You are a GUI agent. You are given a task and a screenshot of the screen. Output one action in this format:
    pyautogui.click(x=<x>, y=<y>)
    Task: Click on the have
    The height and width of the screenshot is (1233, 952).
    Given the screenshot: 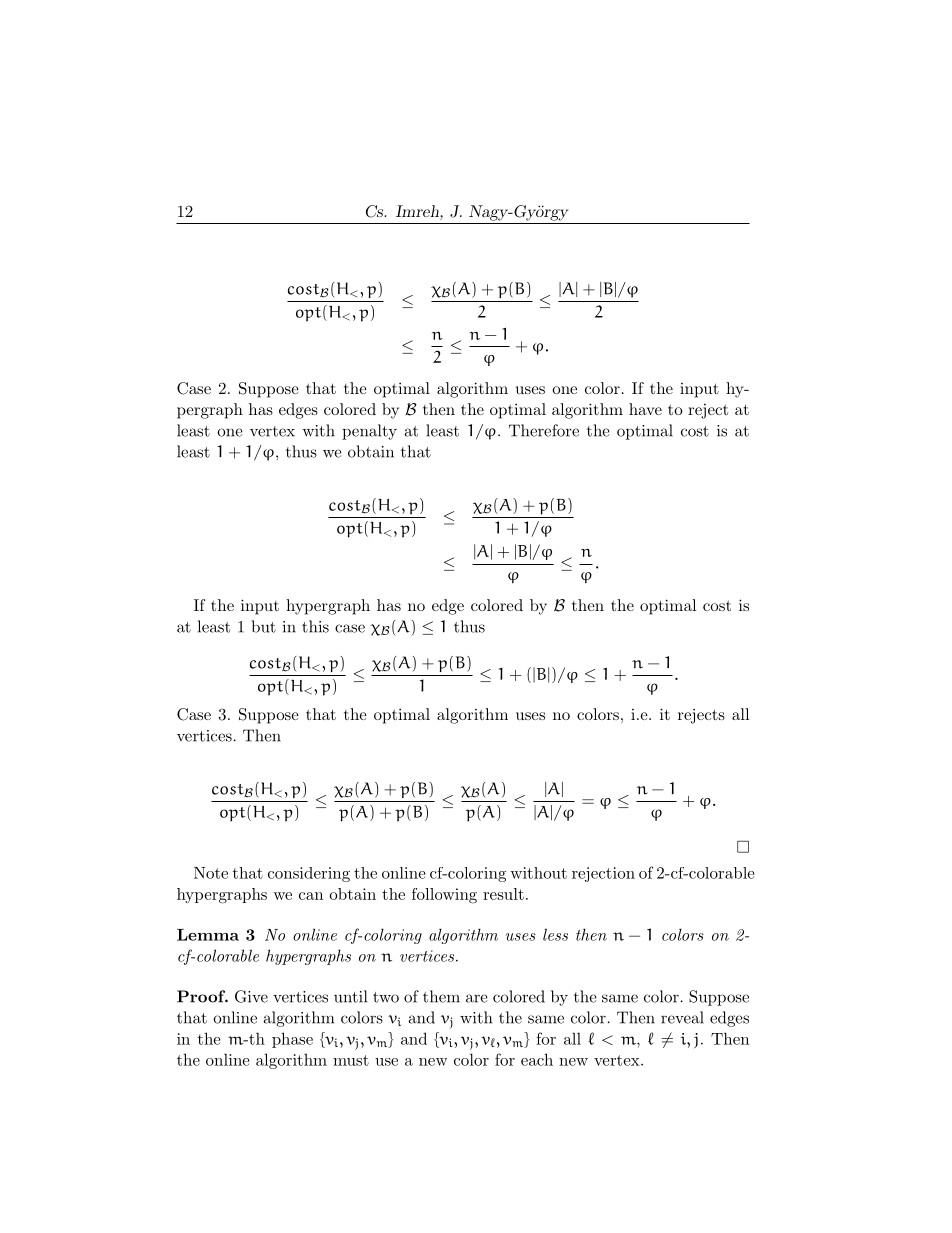 What is the action you would take?
    pyautogui.click(x=645, y=409)
